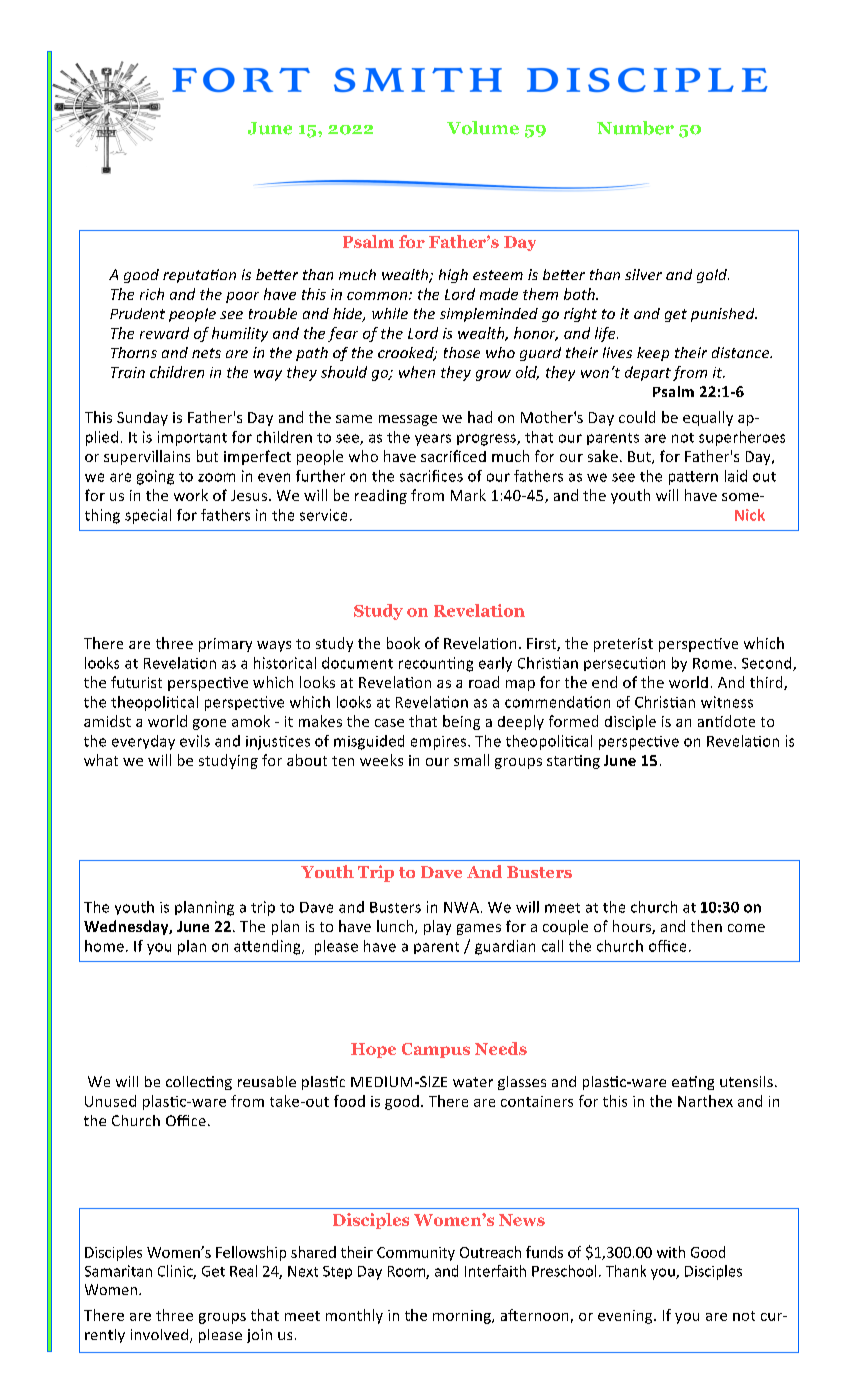 The image size is (849, 1400). I want to click on with, so click(671, 1252).
